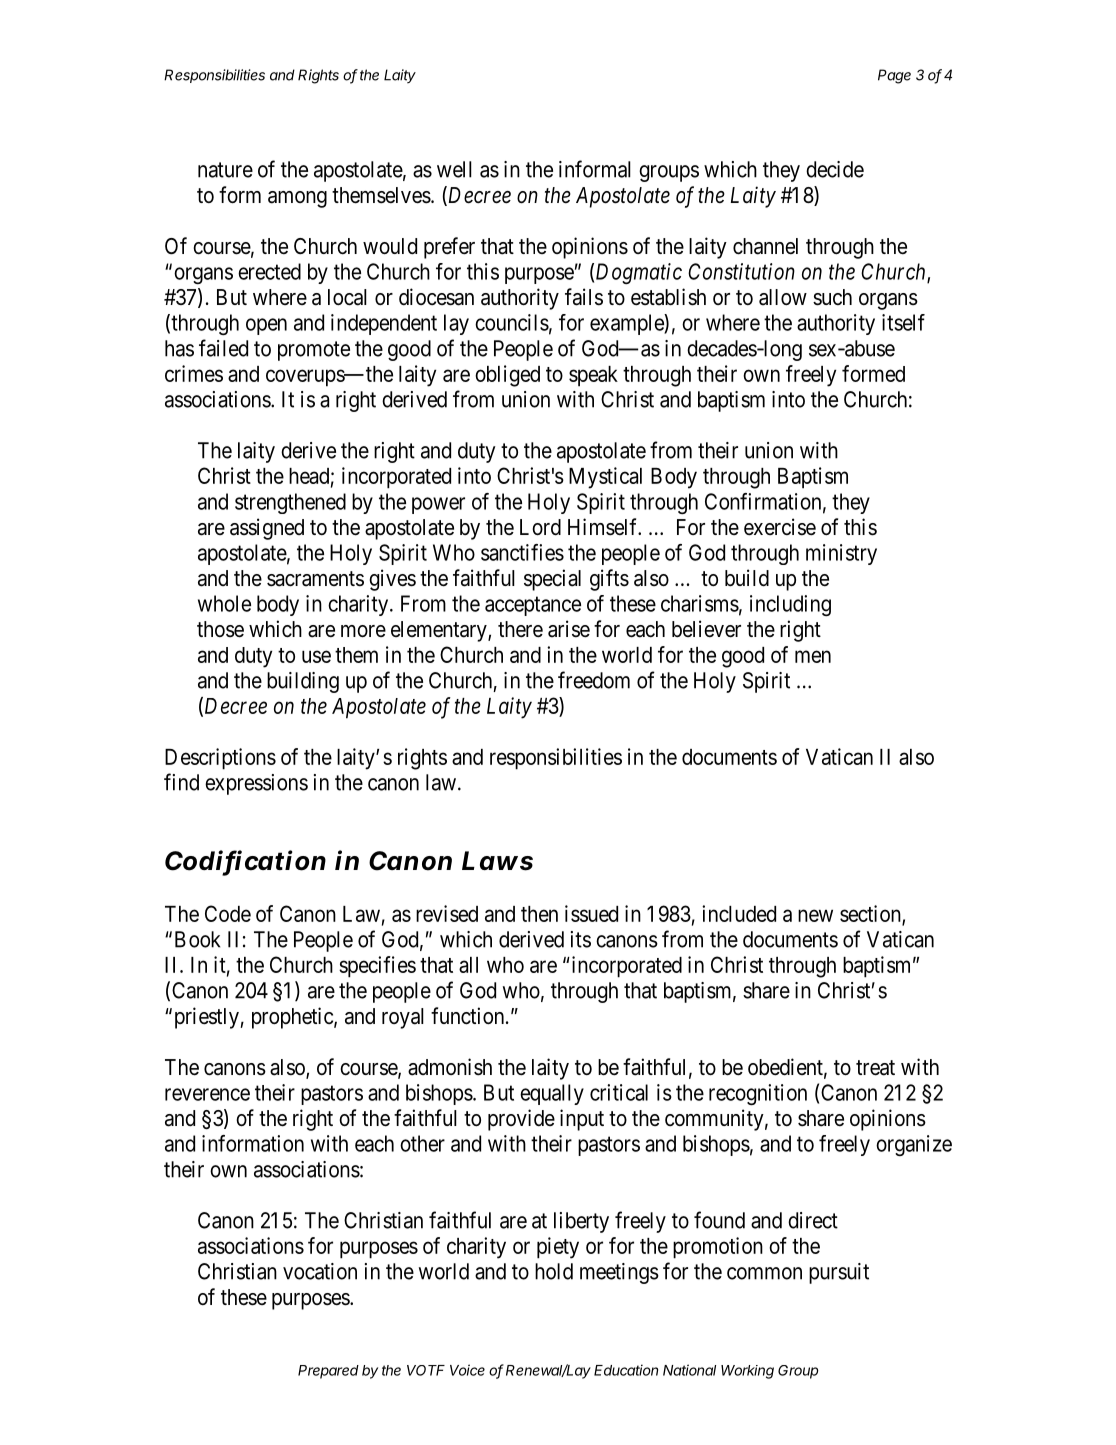  Describe the element at coordinates (594, 680) in the screenshot. I see `freedom` at that location.
